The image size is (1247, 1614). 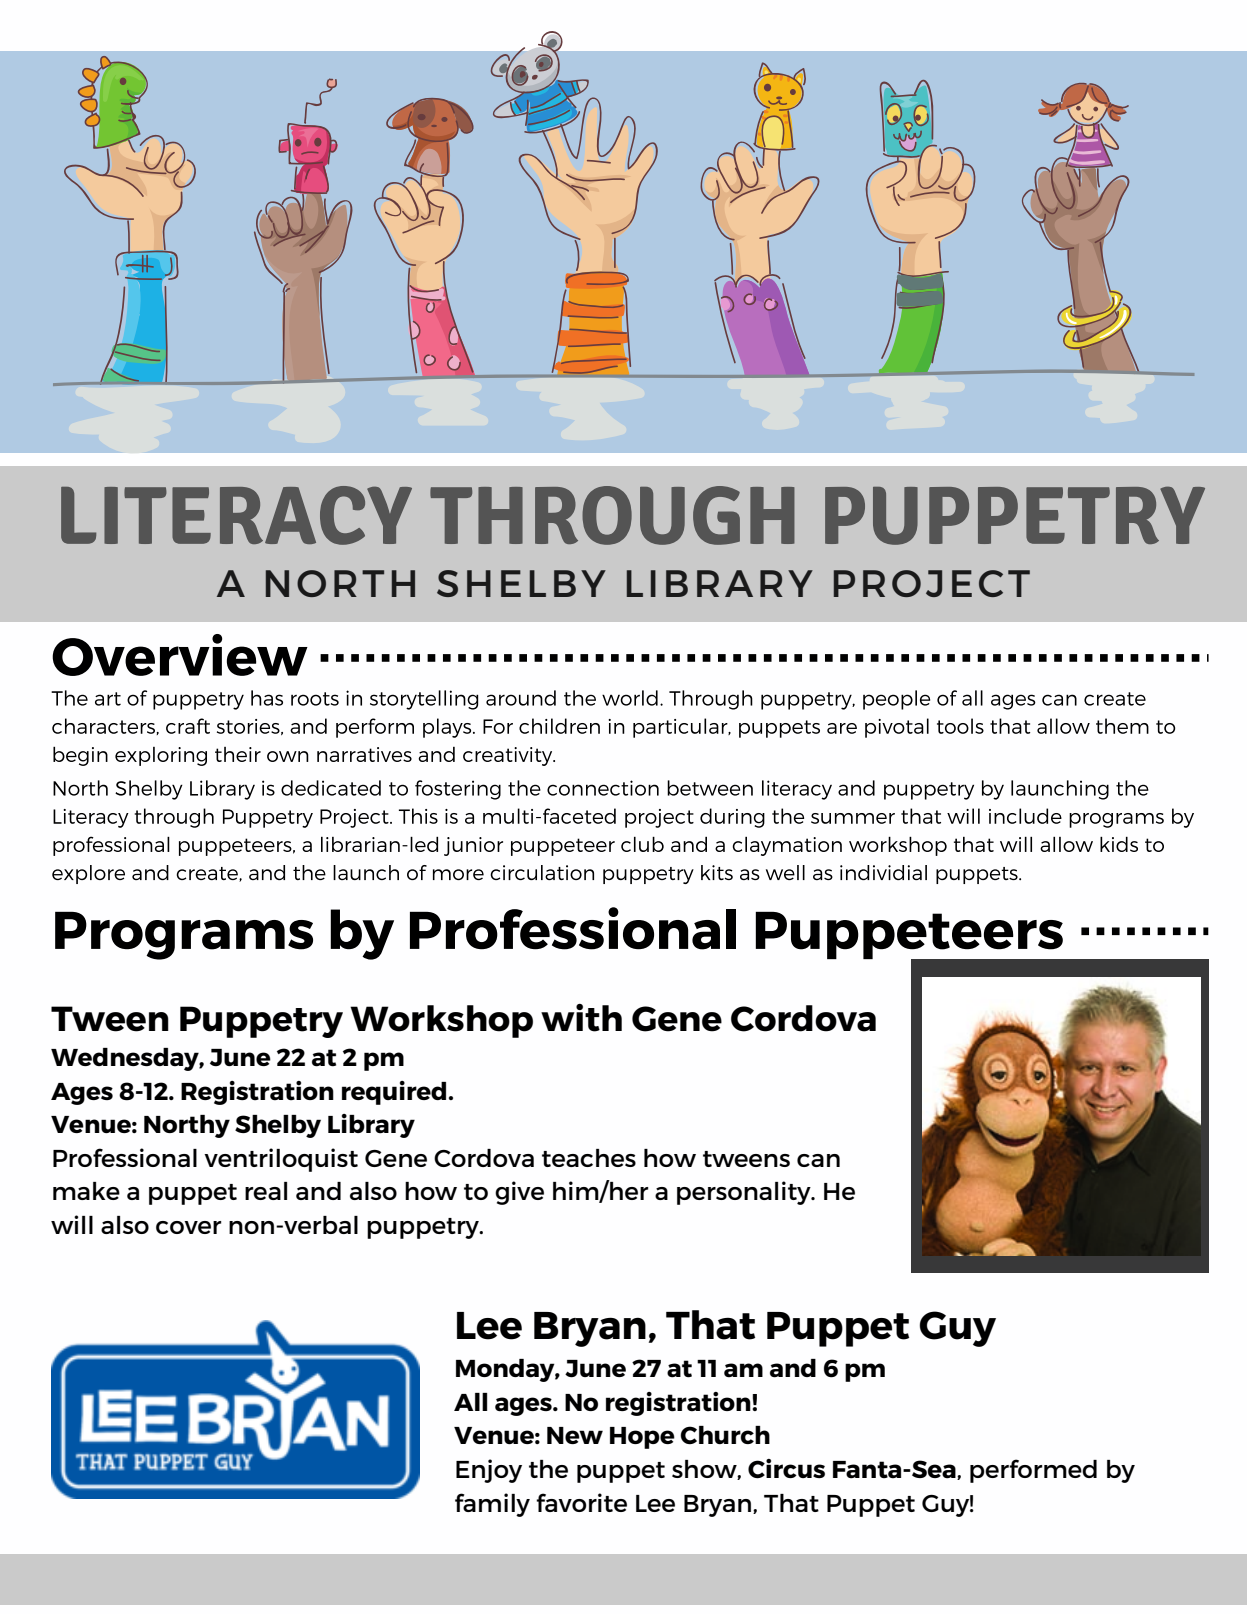 What do you see at coordinates (785, 872) in the image?
I see `well` at bounding box center [785, 872].
